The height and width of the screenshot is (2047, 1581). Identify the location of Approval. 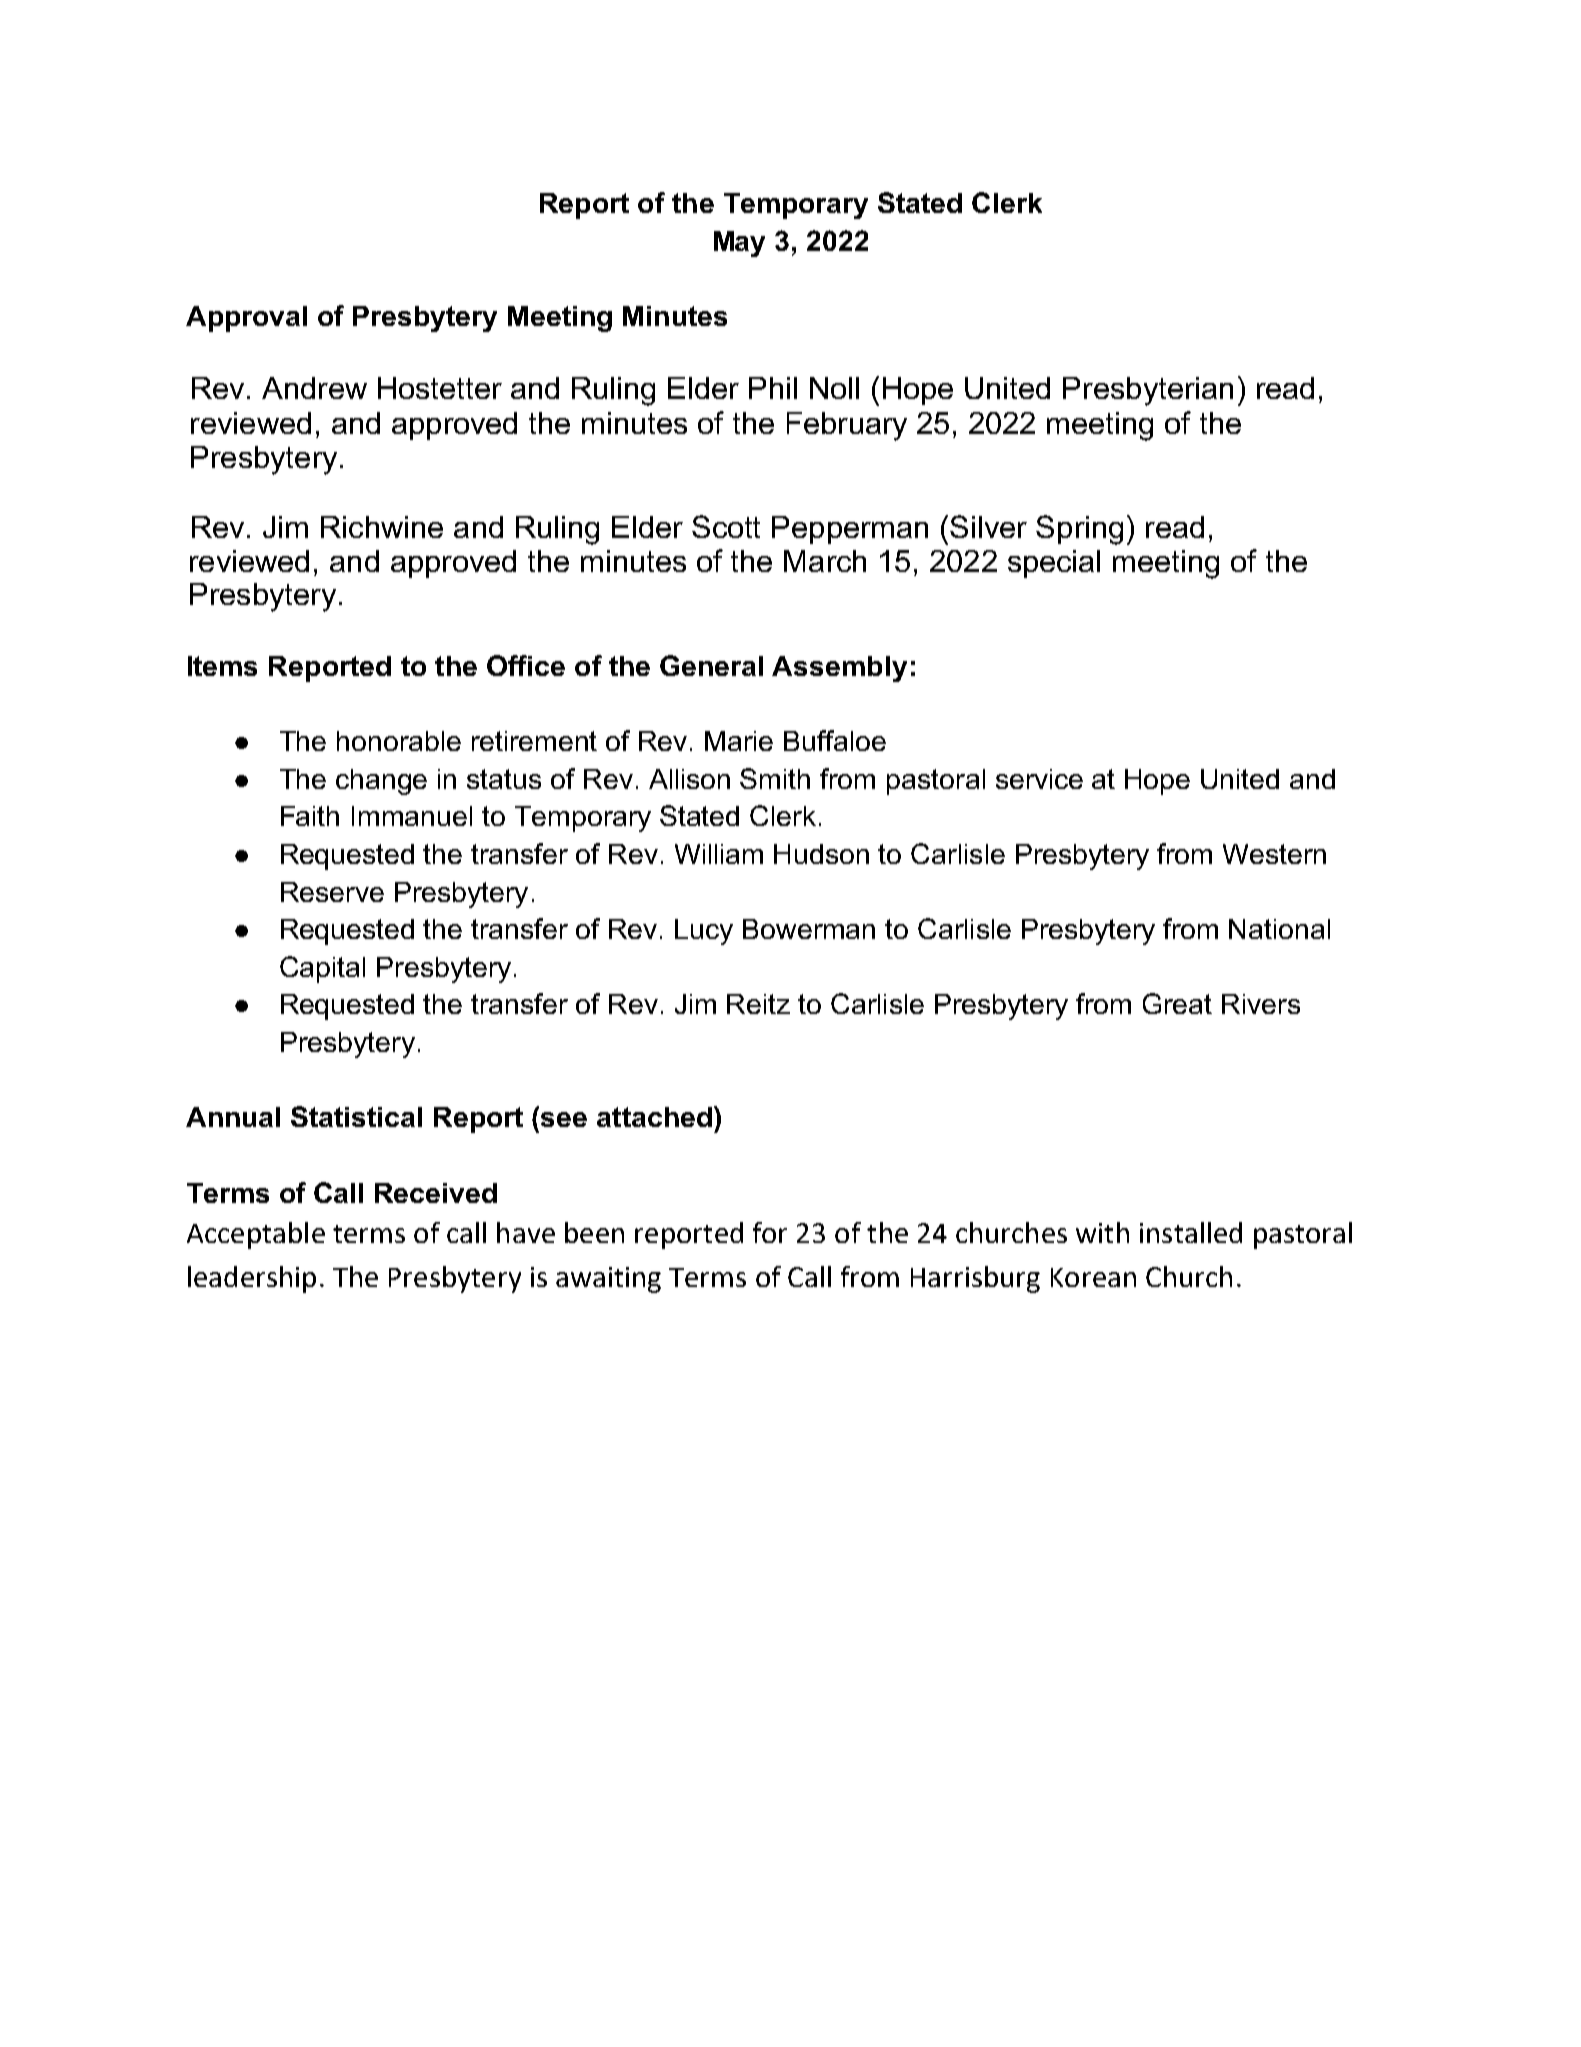
(246, 319).
